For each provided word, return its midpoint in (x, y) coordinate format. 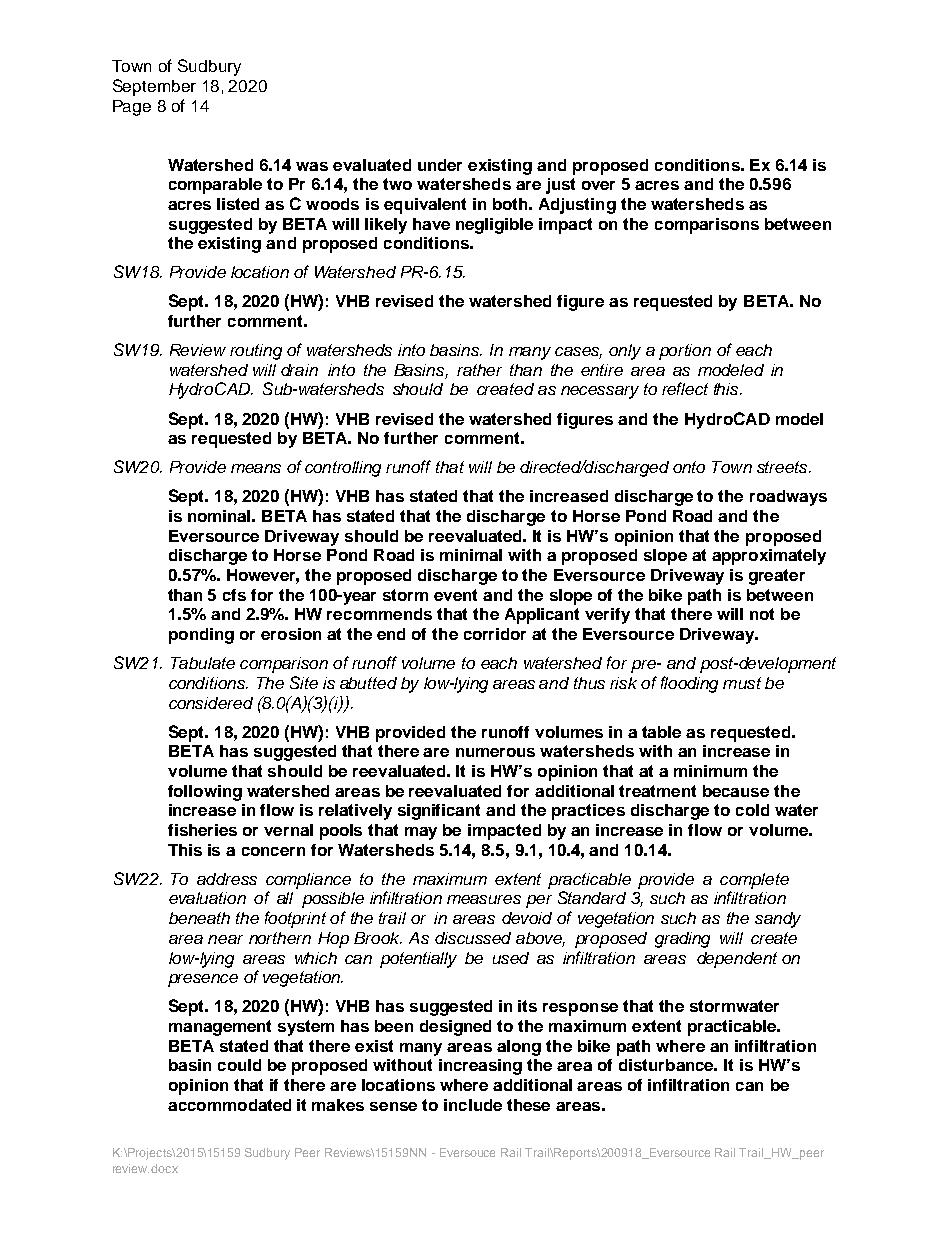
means (256, 468)
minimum (710, 771)
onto (689, 467)
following (205, 793)
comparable (215, 186)
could (239, 1065)
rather (479, 370)
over (598, 185)
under (440, 165)
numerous (495, 752)
